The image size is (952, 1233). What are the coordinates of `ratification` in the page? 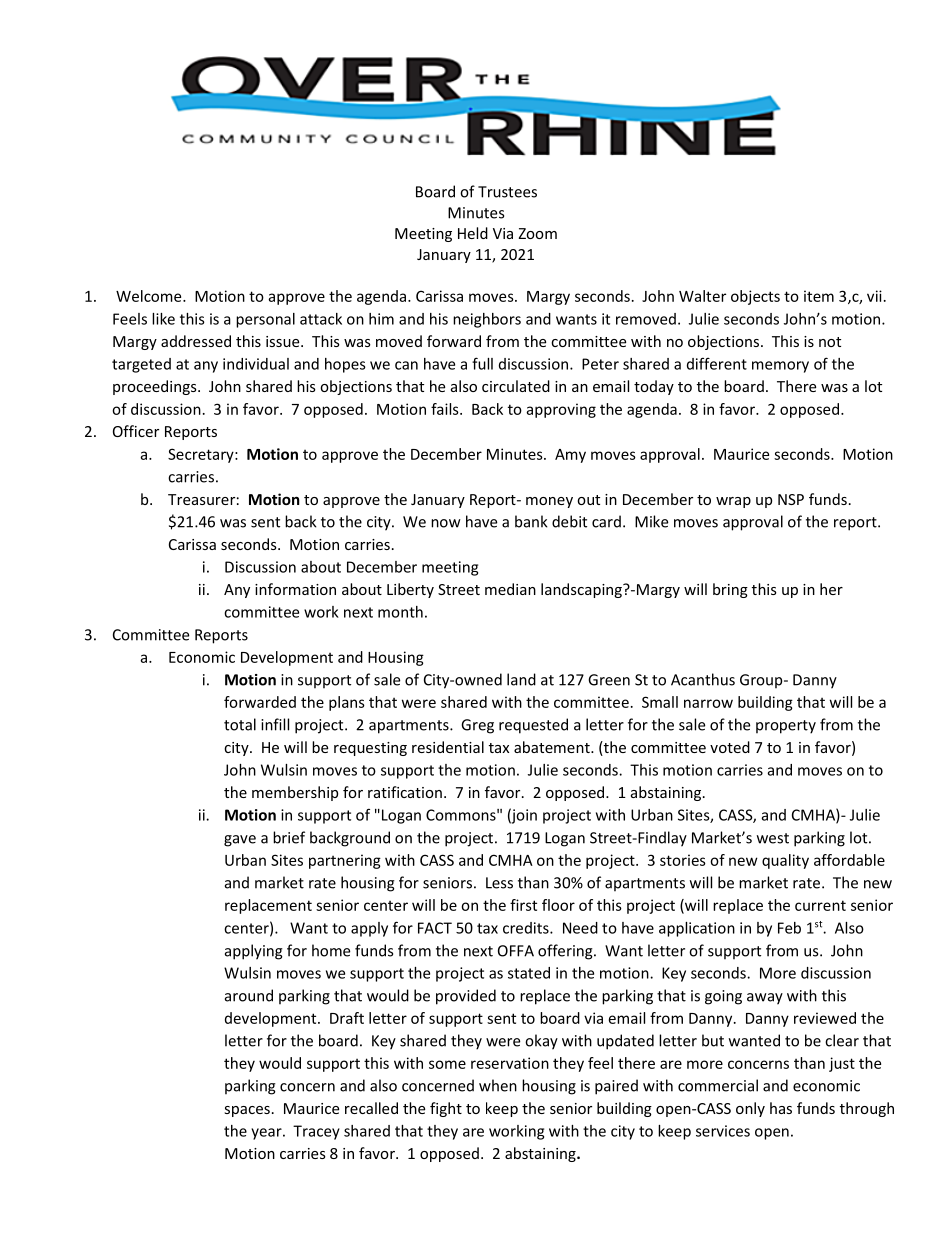 It's located at (405, 792).
